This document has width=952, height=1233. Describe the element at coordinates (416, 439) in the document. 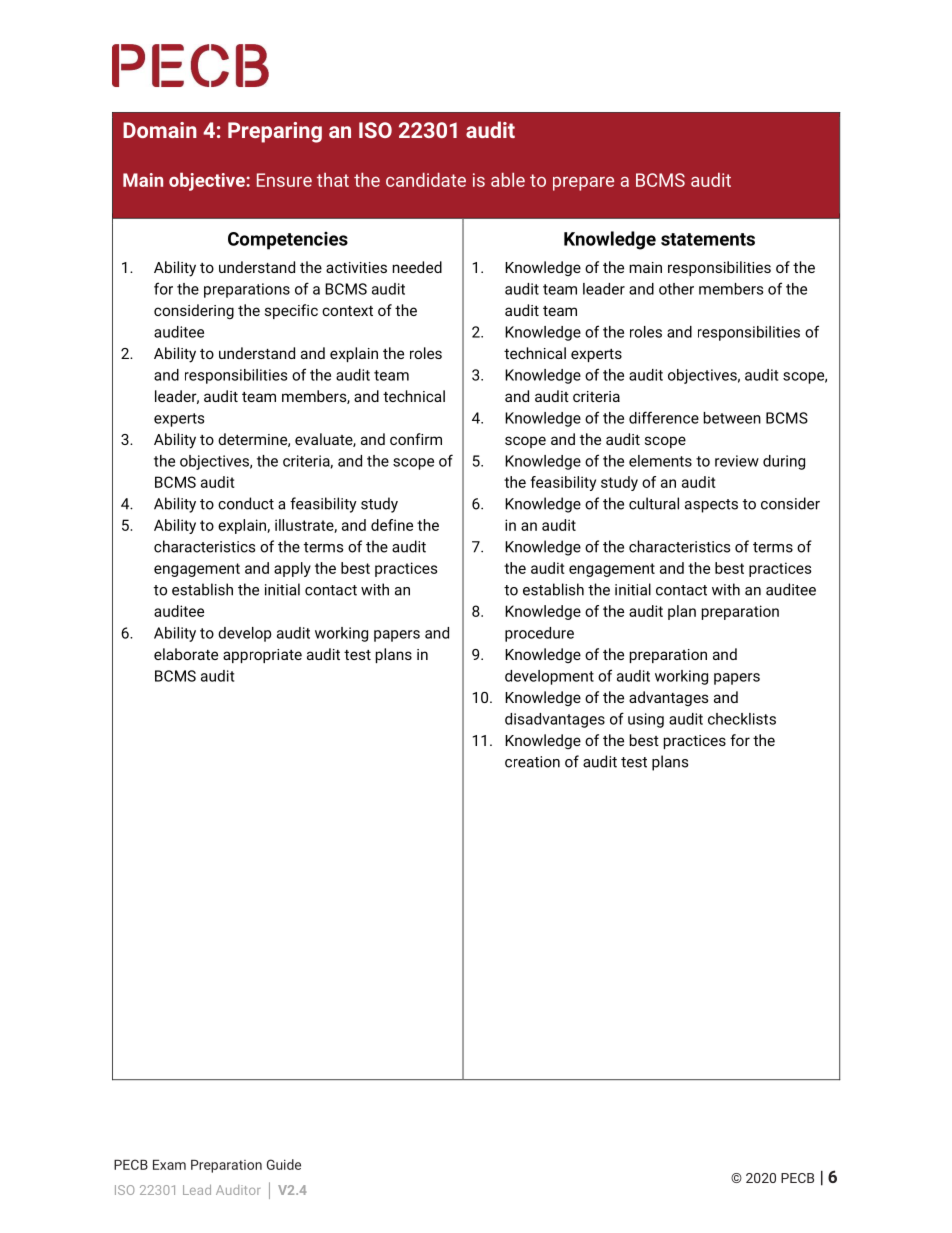

I see `confirm` at that location.
